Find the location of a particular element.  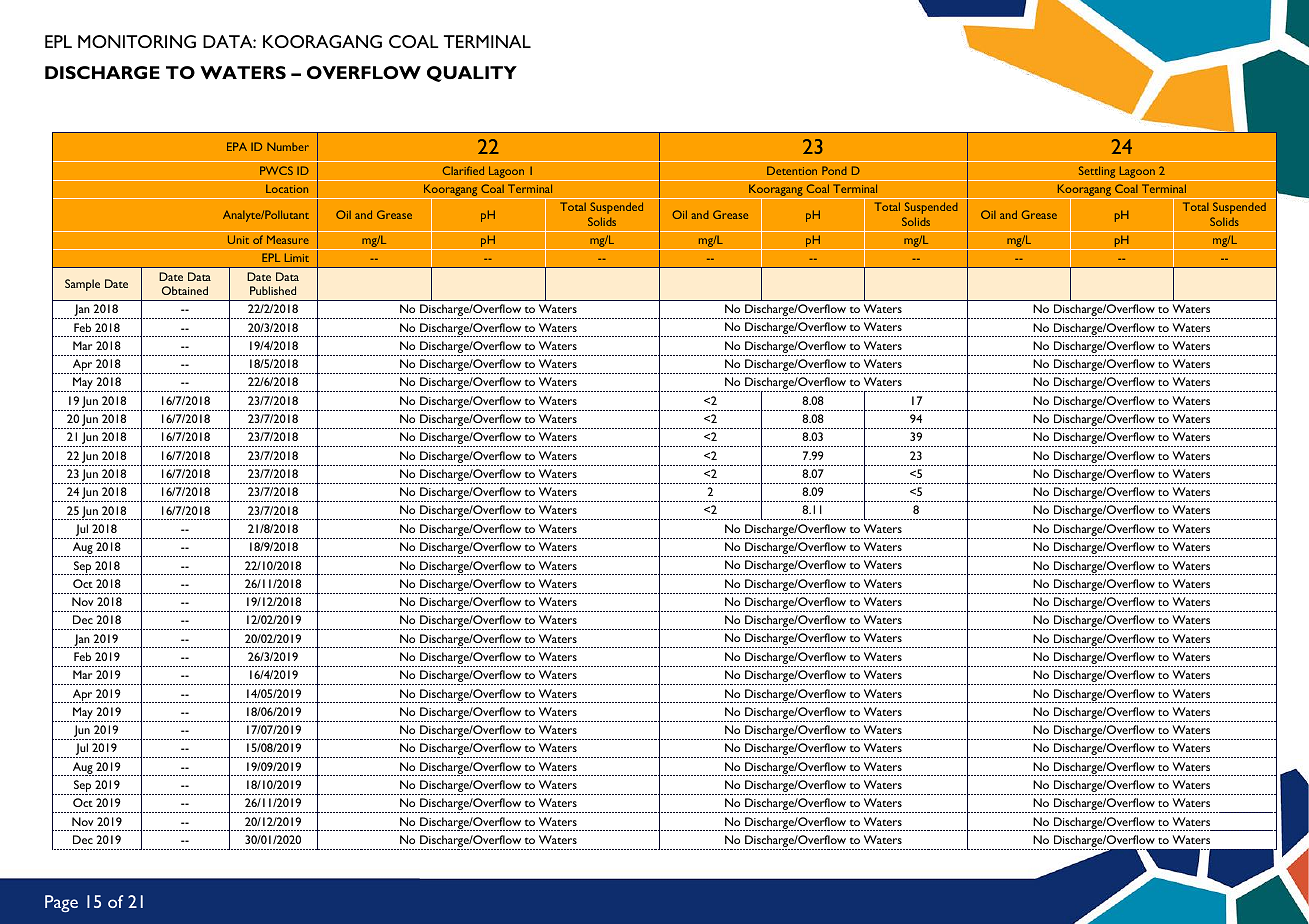

Unit is located at coordinates (238, 239).
